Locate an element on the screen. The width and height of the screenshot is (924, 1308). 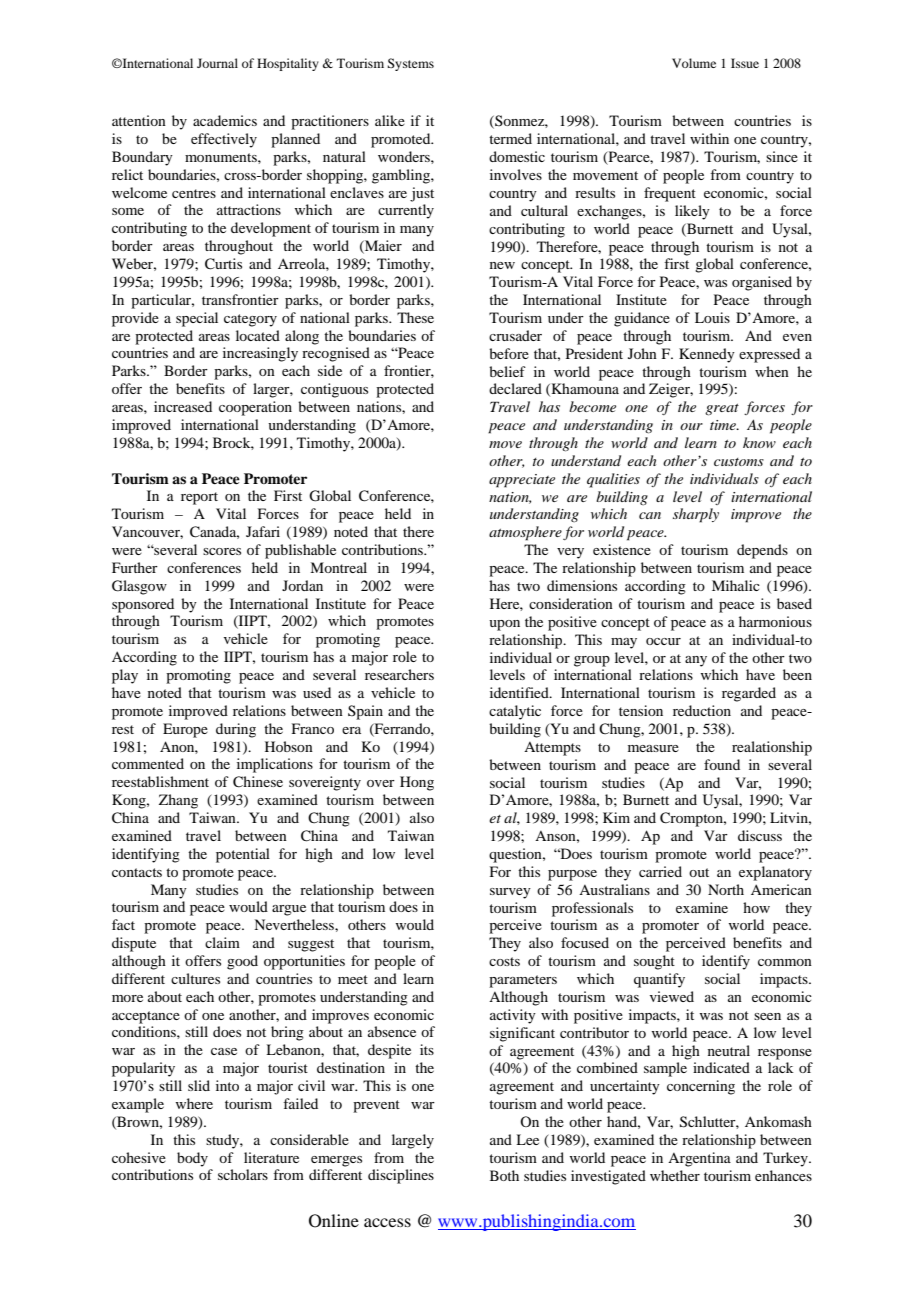
Volume is located at coordinates (694, 63).
